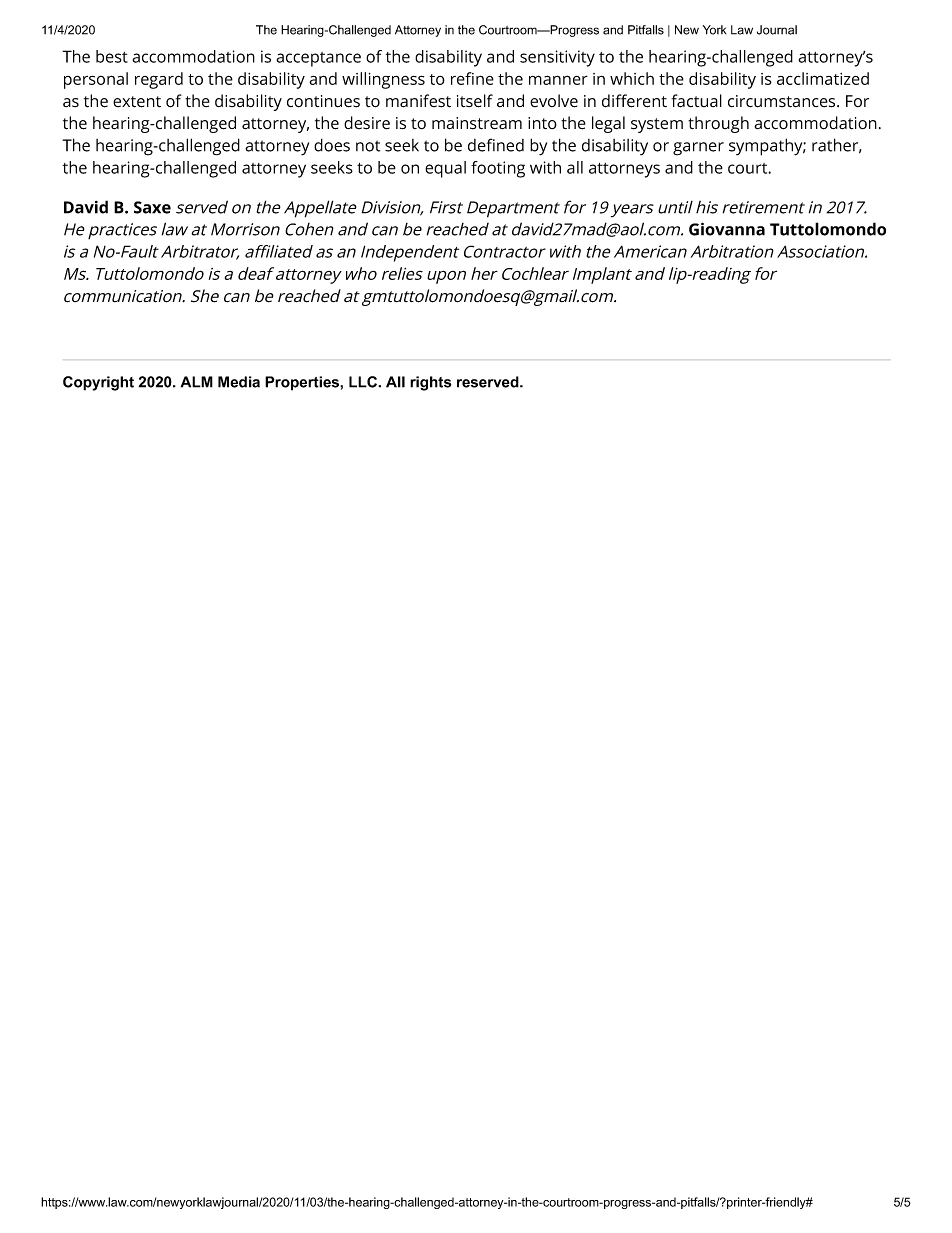 This screenshot has height=1233, width=952. Describe the element at coordinates (152, 207) in the screenshot. I see `Saxe` at that location.
